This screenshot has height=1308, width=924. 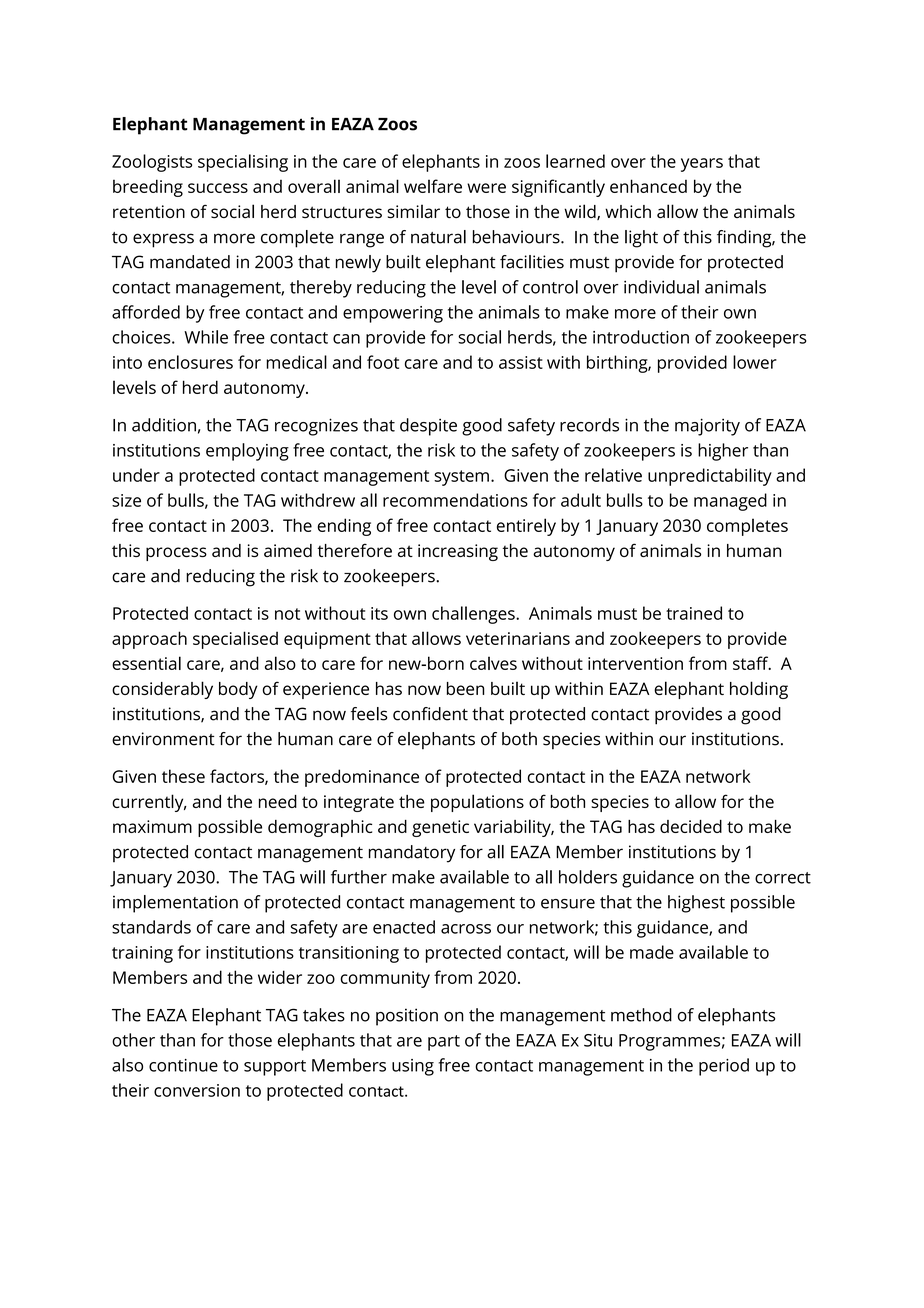 I want to click on specialised, so click(x=235, y=640).
